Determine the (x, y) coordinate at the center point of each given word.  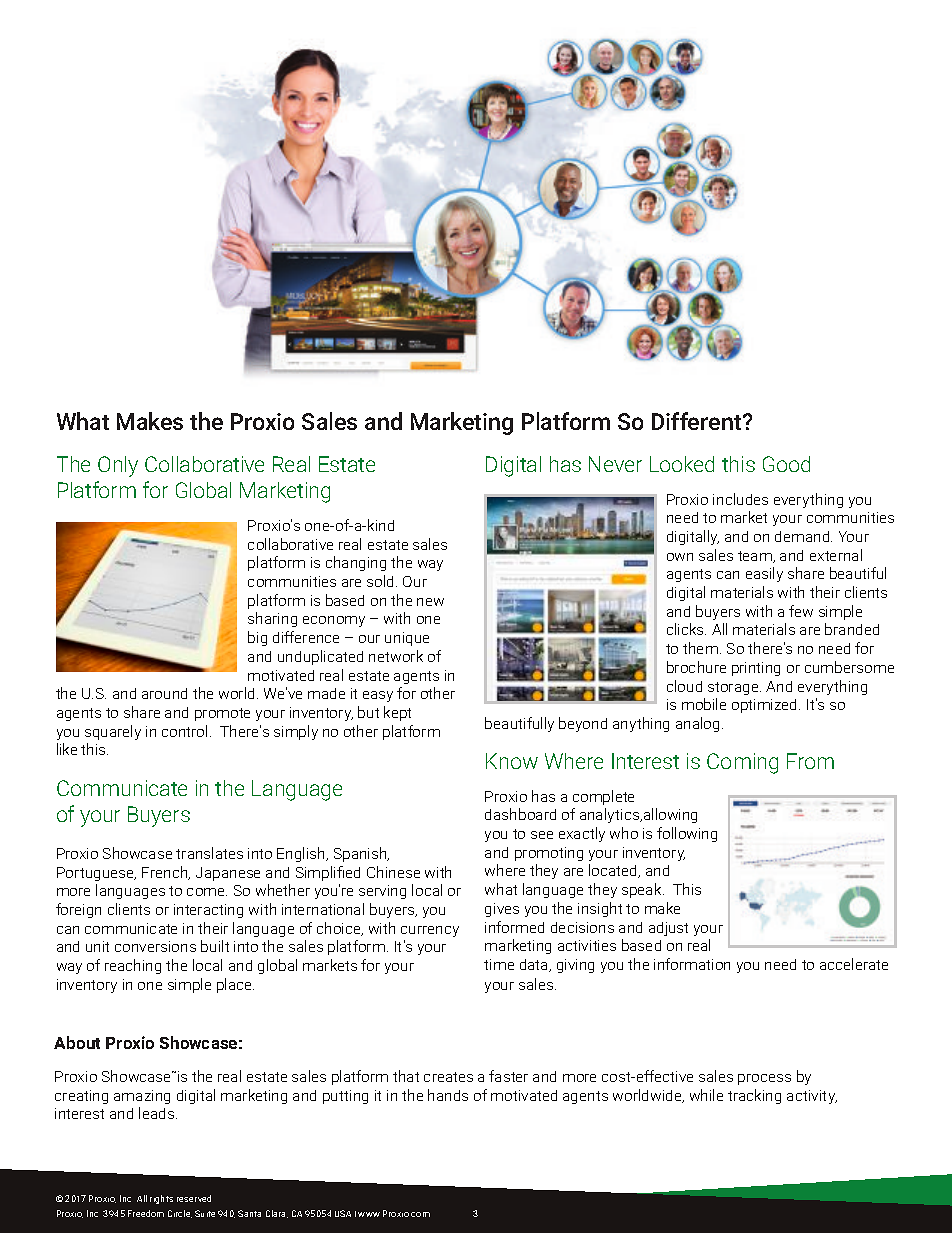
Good (786, 464)
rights (161, 1199)
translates (209, 853)
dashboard (520, 814)
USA (343, 1213)
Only (118, 466)
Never (615, 464)
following (687, 834)
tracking (754, 1096)
